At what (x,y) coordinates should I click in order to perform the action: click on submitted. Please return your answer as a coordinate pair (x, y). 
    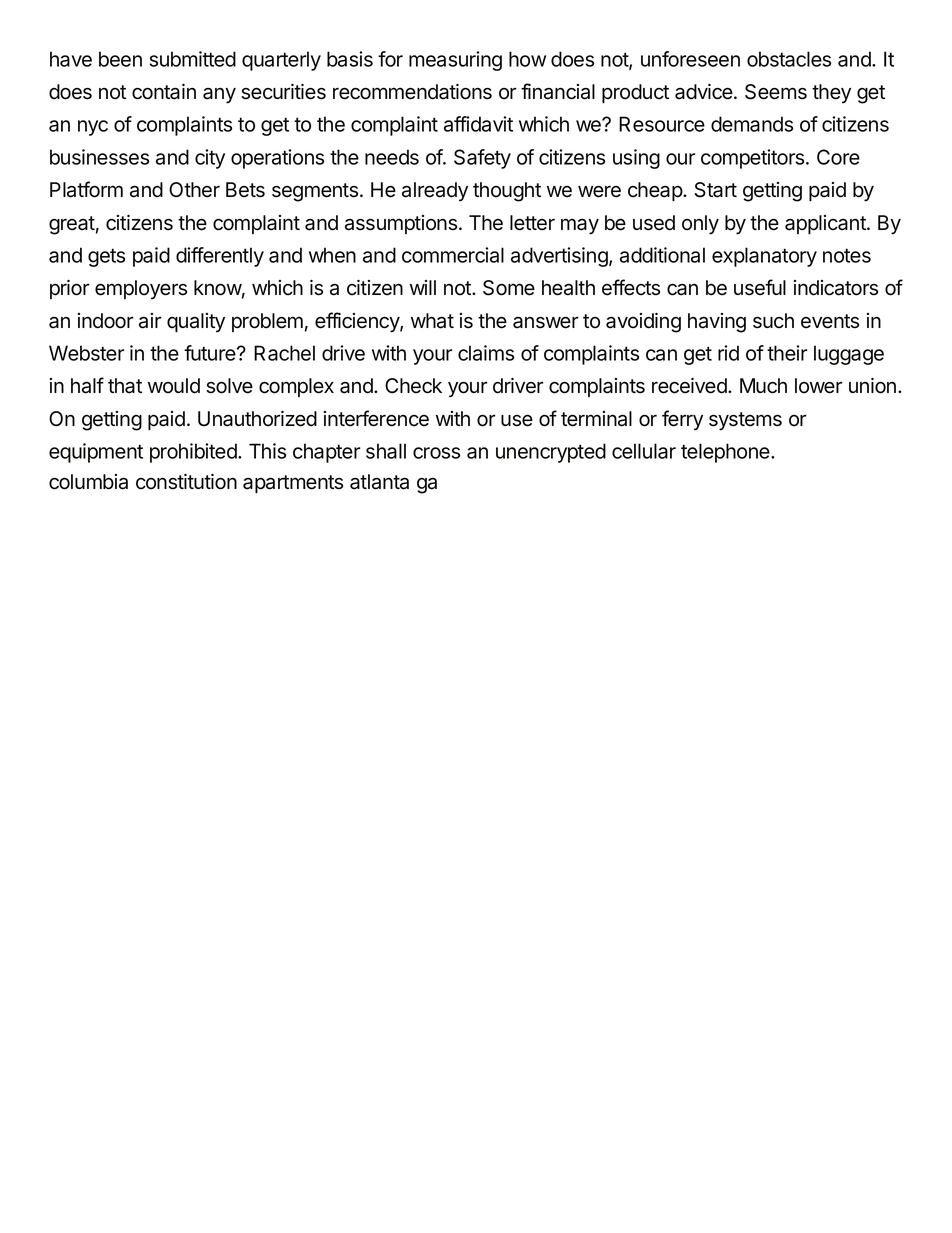
    Looking at the image, I should click on (193, 59).
